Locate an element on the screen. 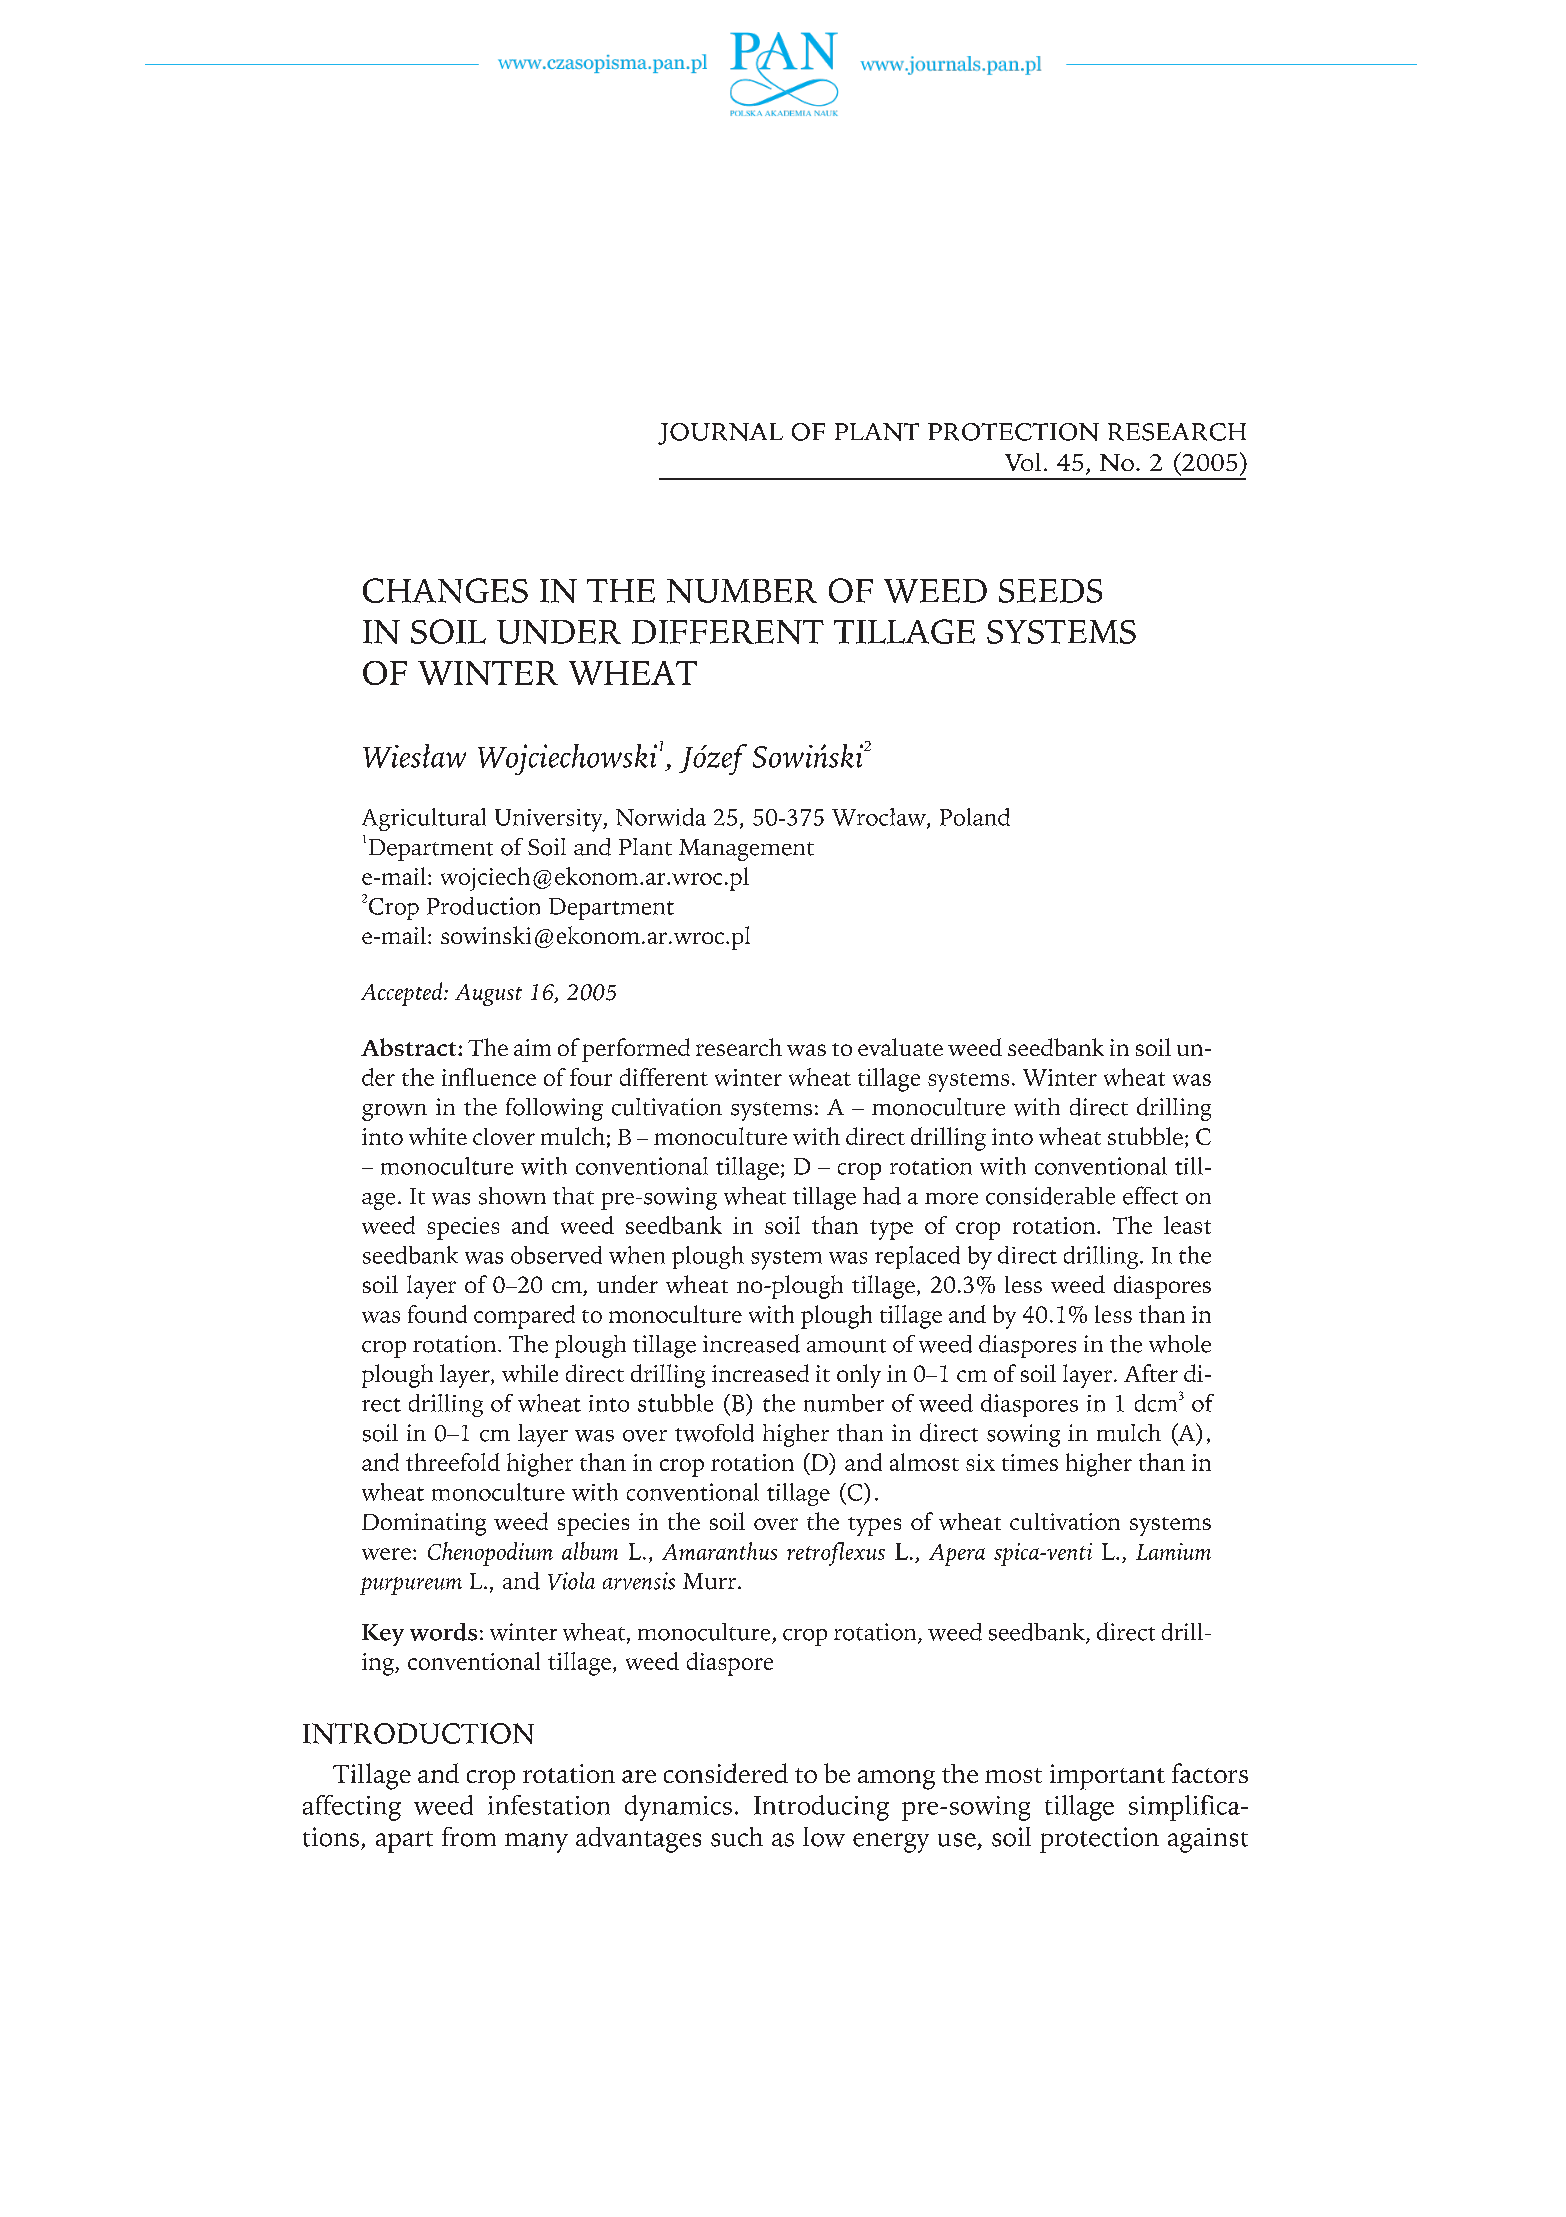 This screenshot has height=2217, width=1566. retroflexus is located at coordinates (836, 1554).
